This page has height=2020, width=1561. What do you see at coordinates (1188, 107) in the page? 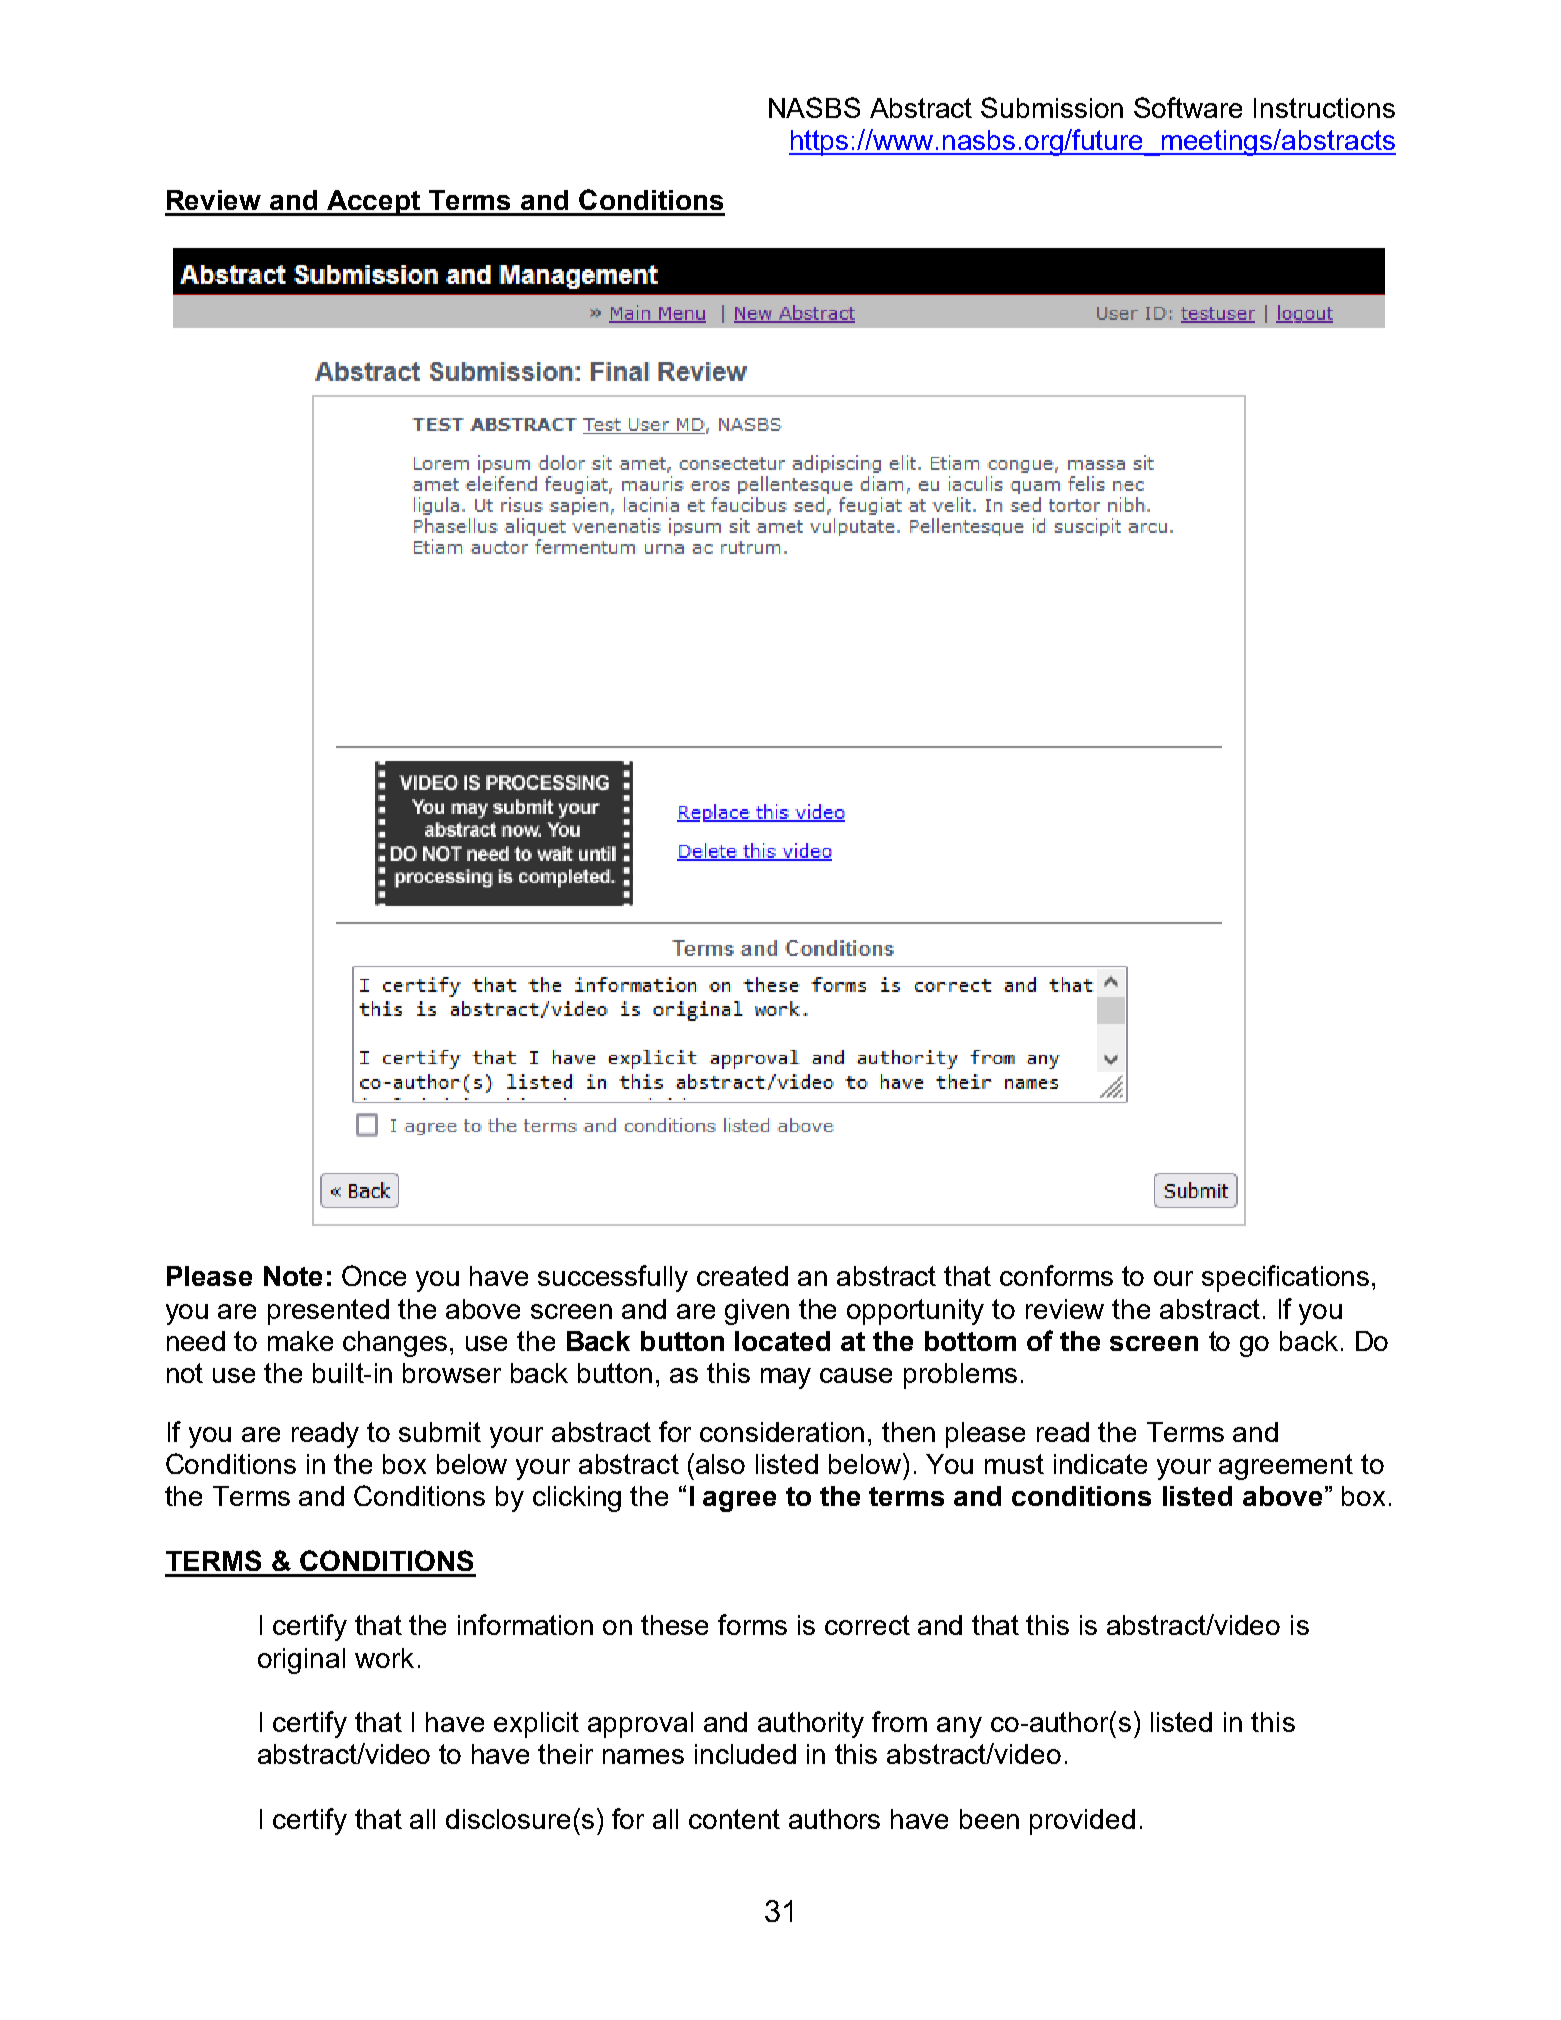
I see `Software` at bounding box center [1188, 107].
